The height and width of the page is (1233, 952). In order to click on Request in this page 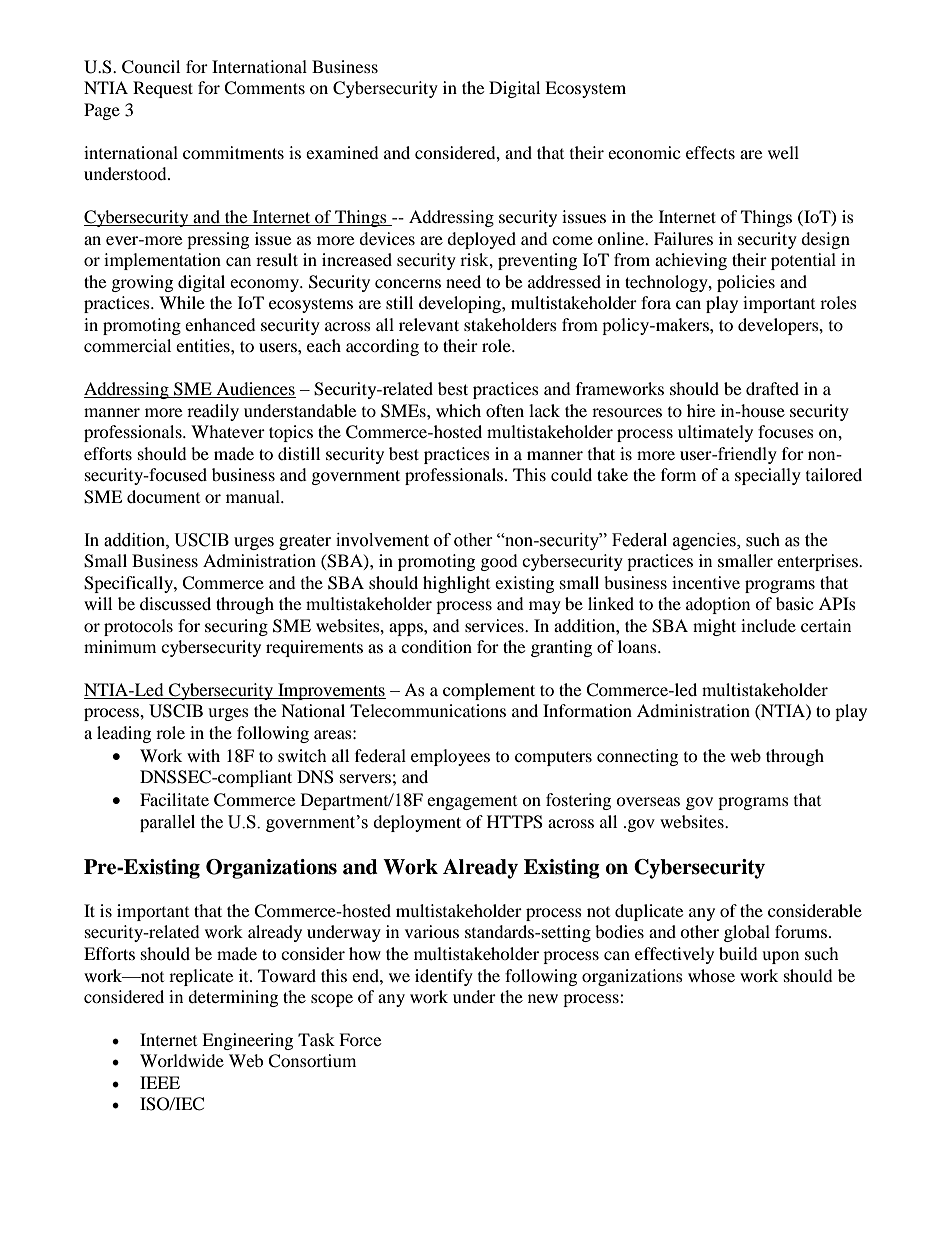, I will do `click(163, 89)`.
